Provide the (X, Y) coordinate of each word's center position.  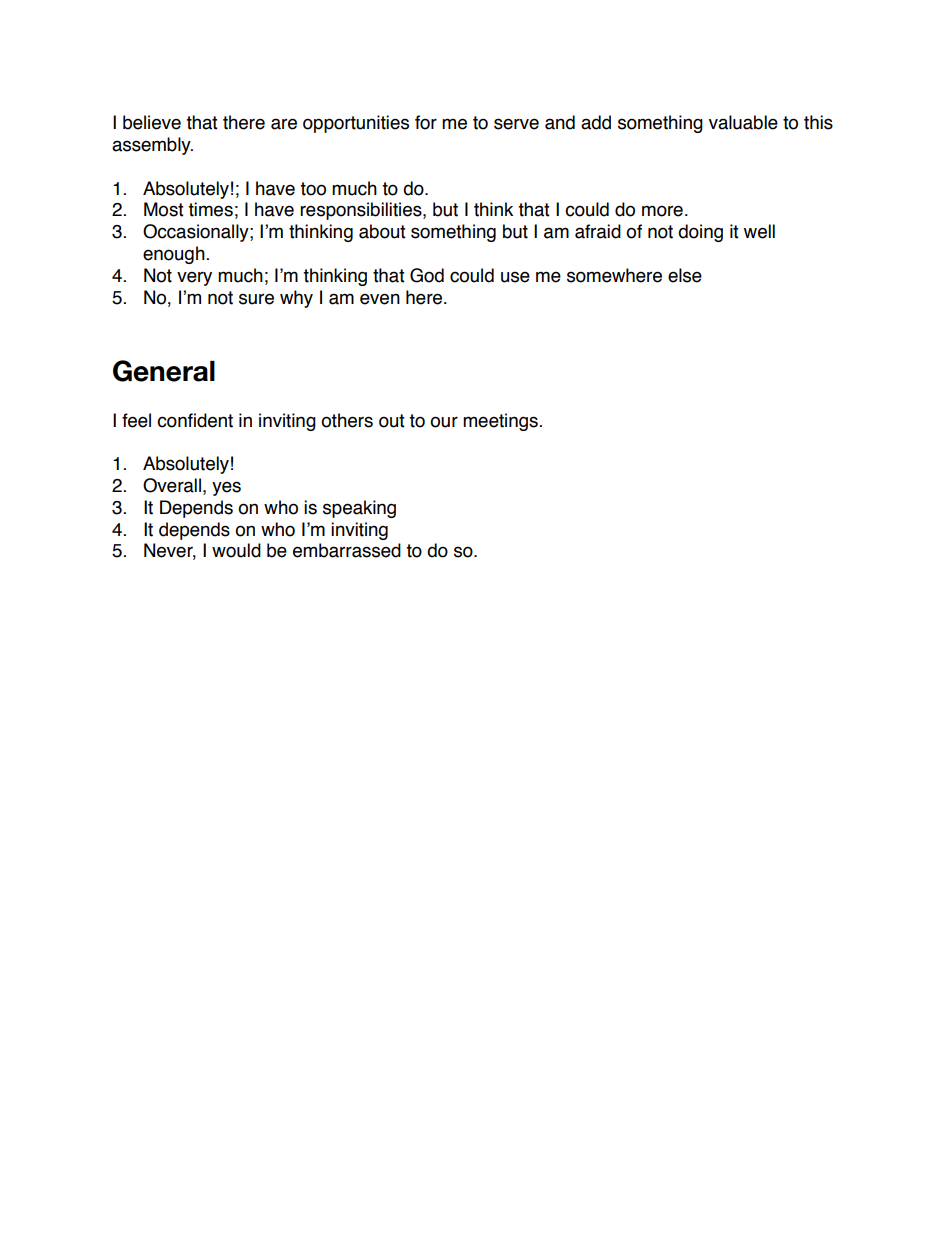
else (685, 275)
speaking (359, 509)
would (236, 550)
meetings (500, 422)
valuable (743, 122)
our (444, 422)
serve (516, 124)
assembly (152, 146)
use (515, 277)
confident (195, 420)
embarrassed (347, 550)
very (194, 278)
